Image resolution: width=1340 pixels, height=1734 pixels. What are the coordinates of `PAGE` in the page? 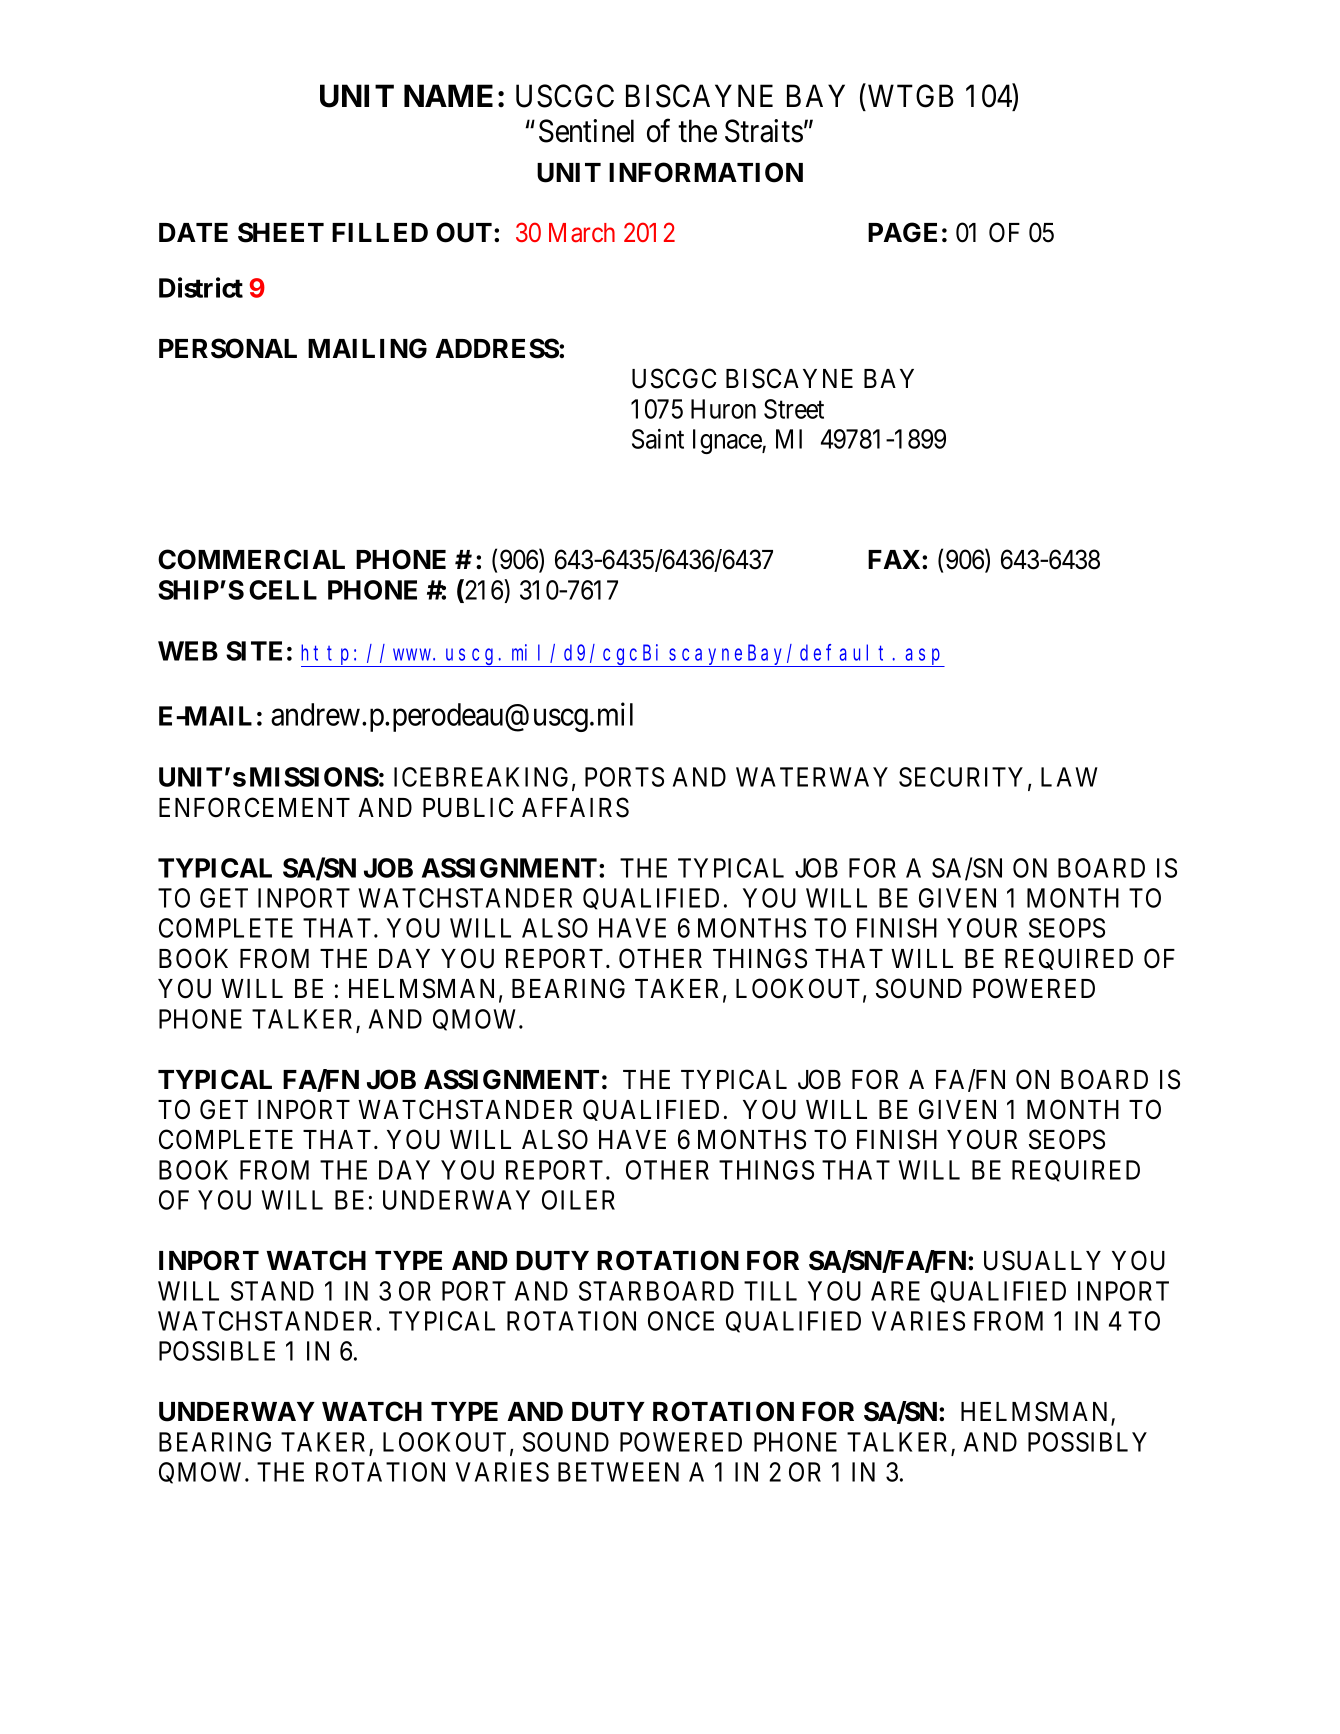 It's located at (902, 232).
